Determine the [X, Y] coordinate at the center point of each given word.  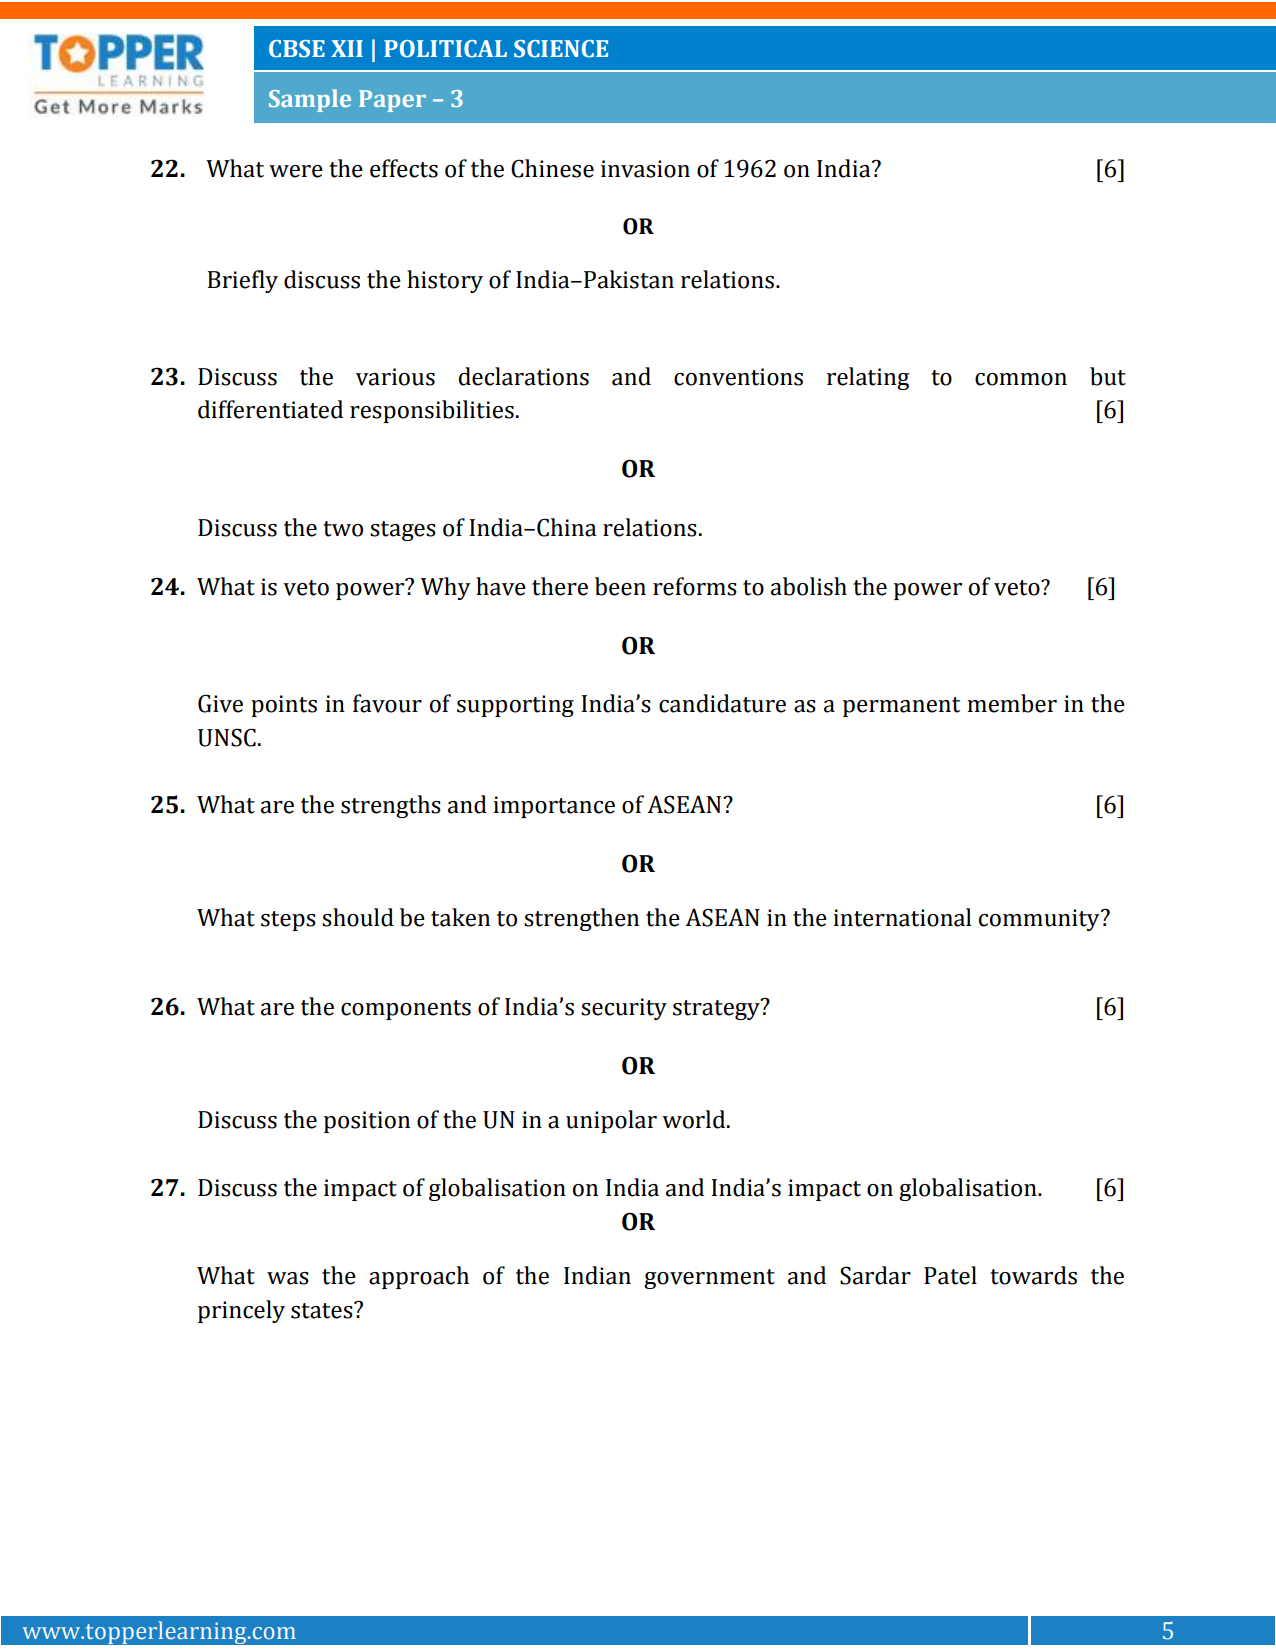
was [288, 1278]
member [1012, 703]
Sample [310, 100]
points [284, 706]
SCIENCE [561, 49]
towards [1033, 1275]
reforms [695, 586]
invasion [645, 169]
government [709, 1279]
